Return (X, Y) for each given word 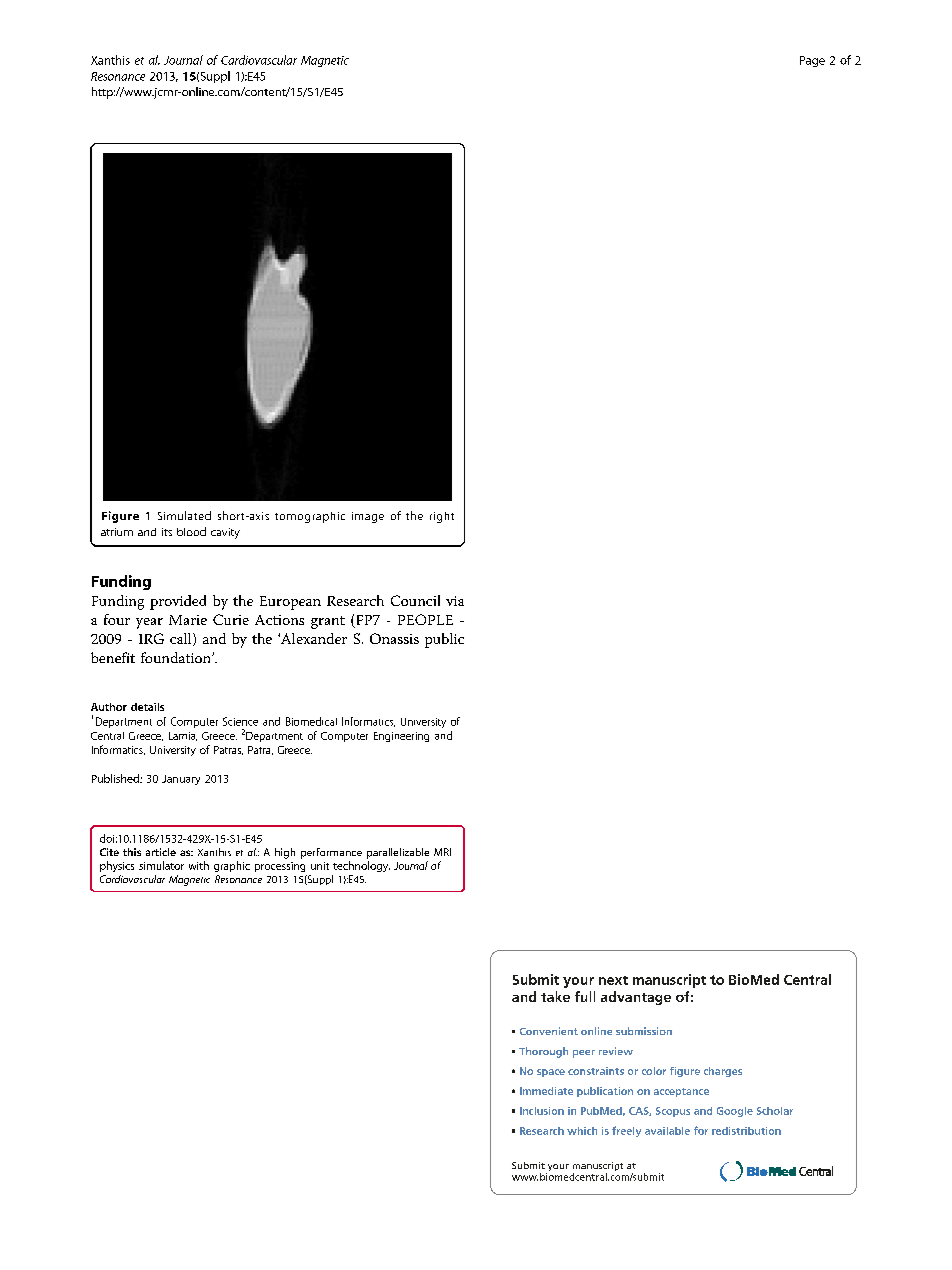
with (199, 865)
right (442, 517)
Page (812, 61)
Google (735, 1112)
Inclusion (542, 1111)
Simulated (184, 515)
